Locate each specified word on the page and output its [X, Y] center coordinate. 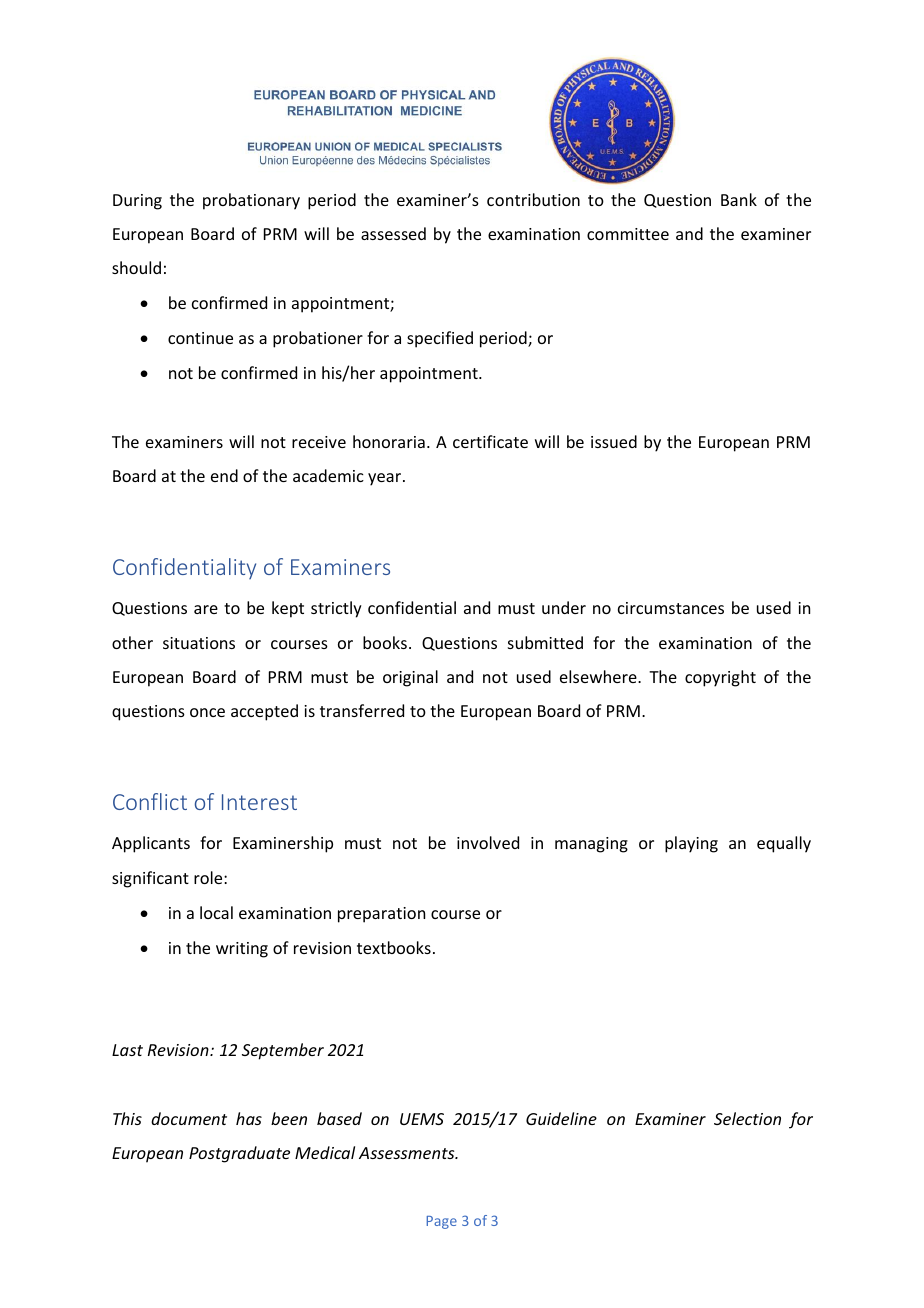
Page [441, 1222]
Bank [739, 199]
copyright [720, 678]
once [207, 712]
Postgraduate [239, 1154]
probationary [251, 201]
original [410, 678]
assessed [393, 233]
